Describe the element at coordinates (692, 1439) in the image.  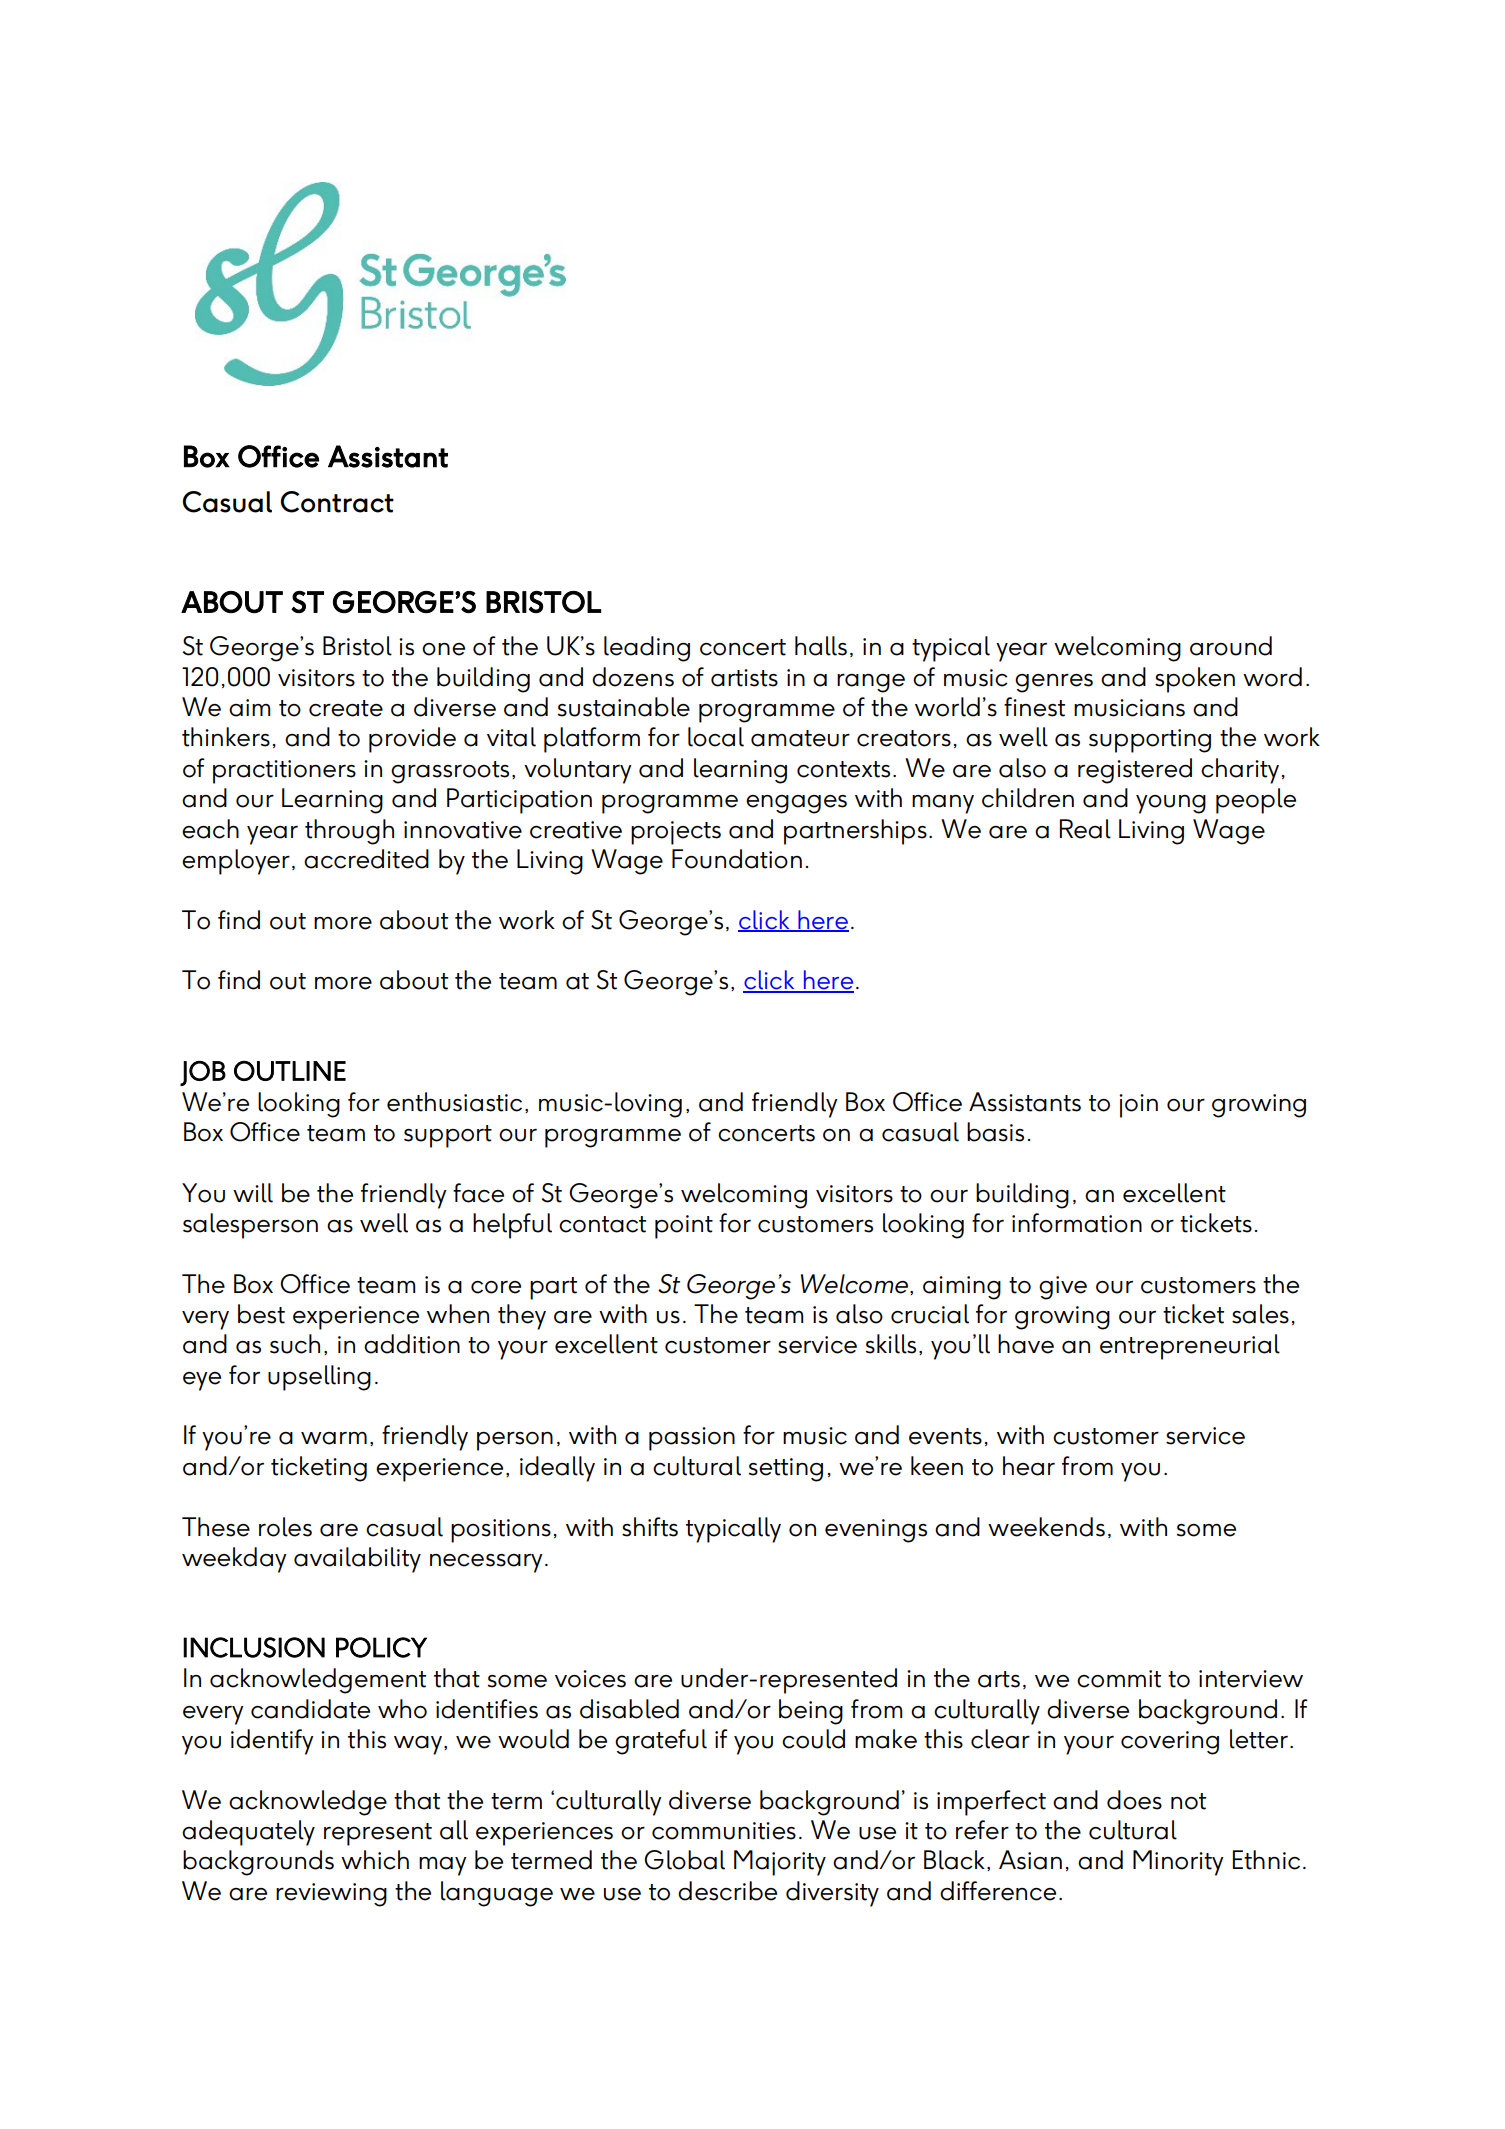
I see `passion` at that location.
